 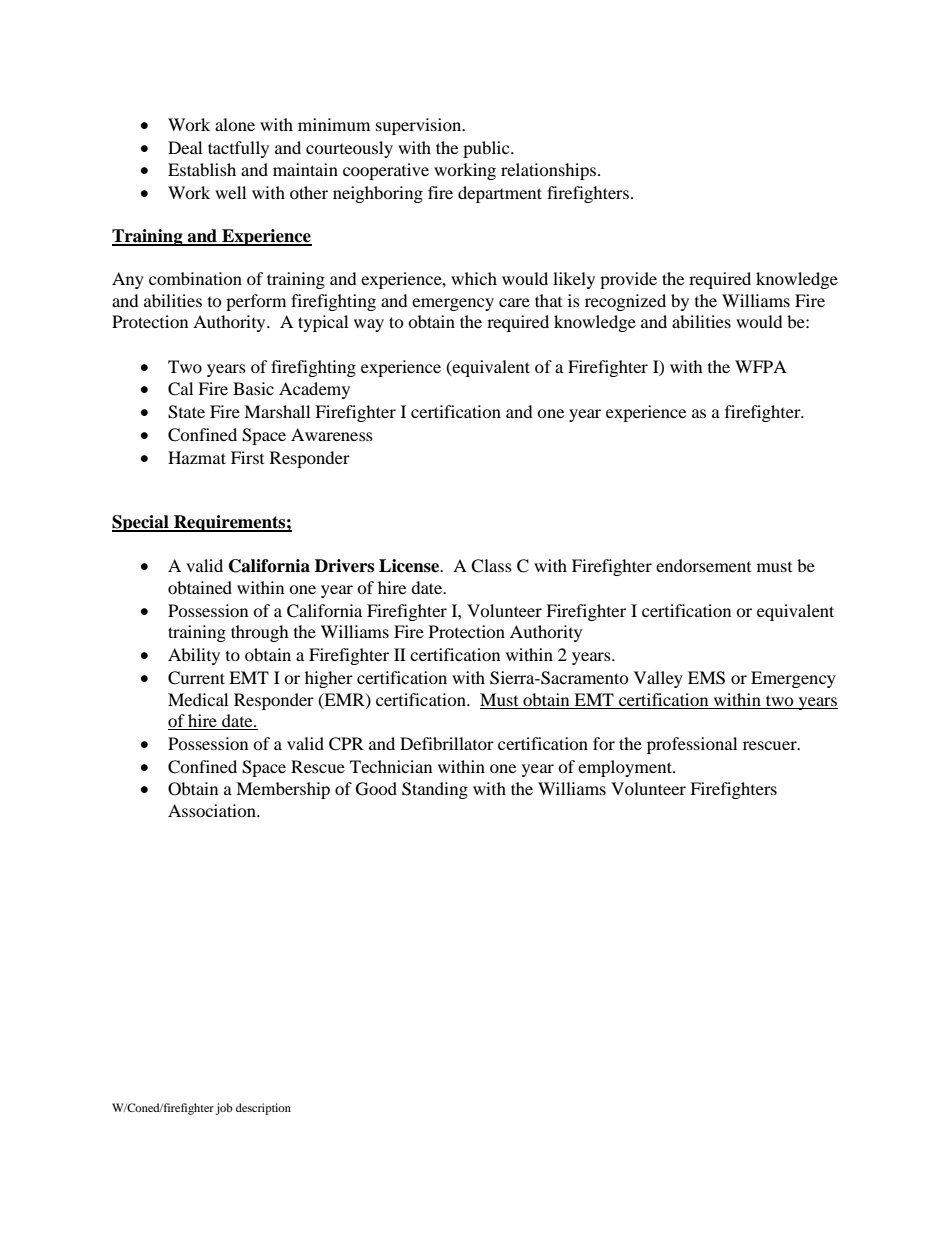 I want to click on job, so click(x=224, y=1109).
